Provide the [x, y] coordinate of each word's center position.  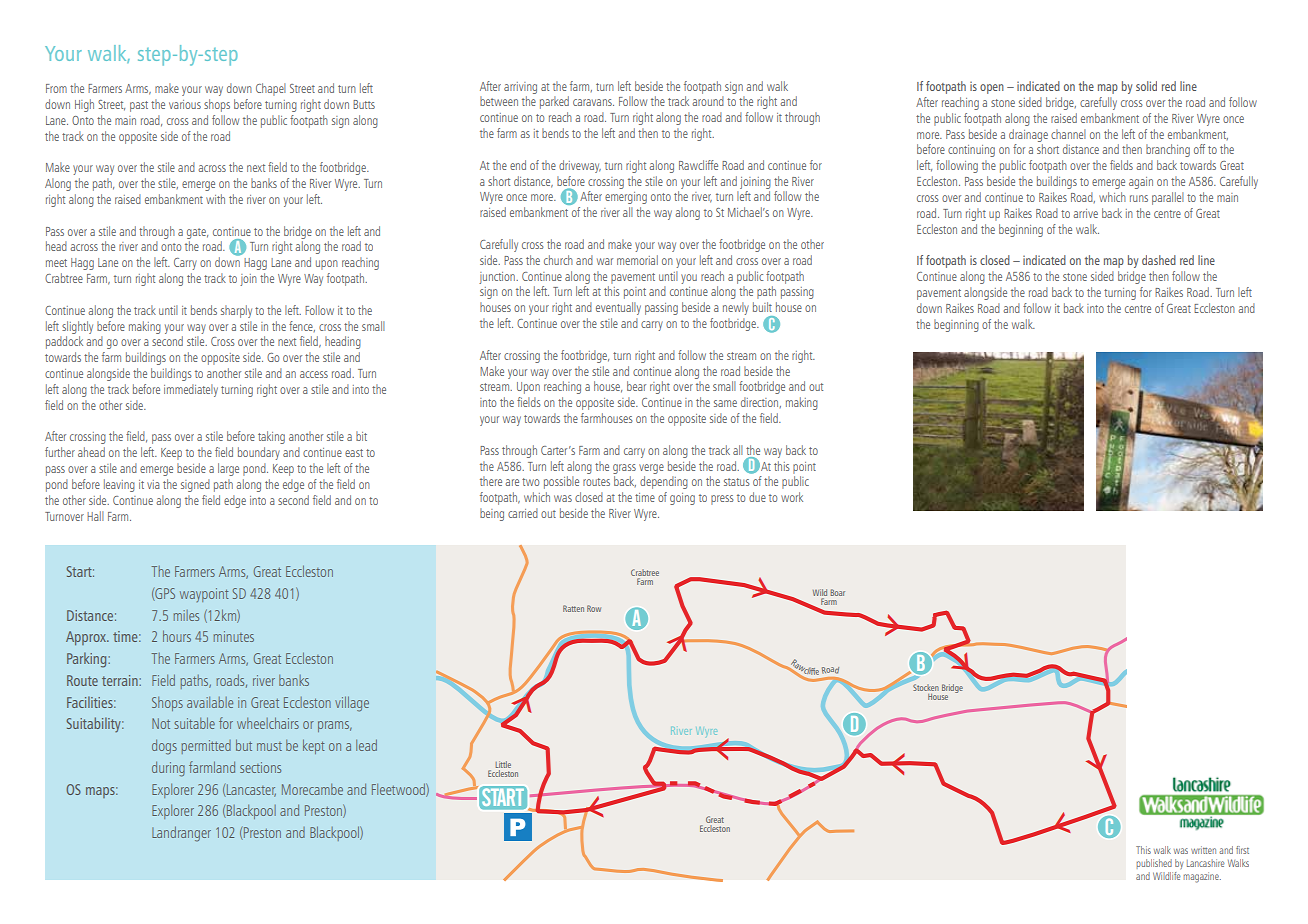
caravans [593, 102]
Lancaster [250, 790]
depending [664, 482]
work [792, 497]
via [153, 484]
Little [503, 764]
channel [1068, 134]
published [1154, 864]
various [185, 104]
